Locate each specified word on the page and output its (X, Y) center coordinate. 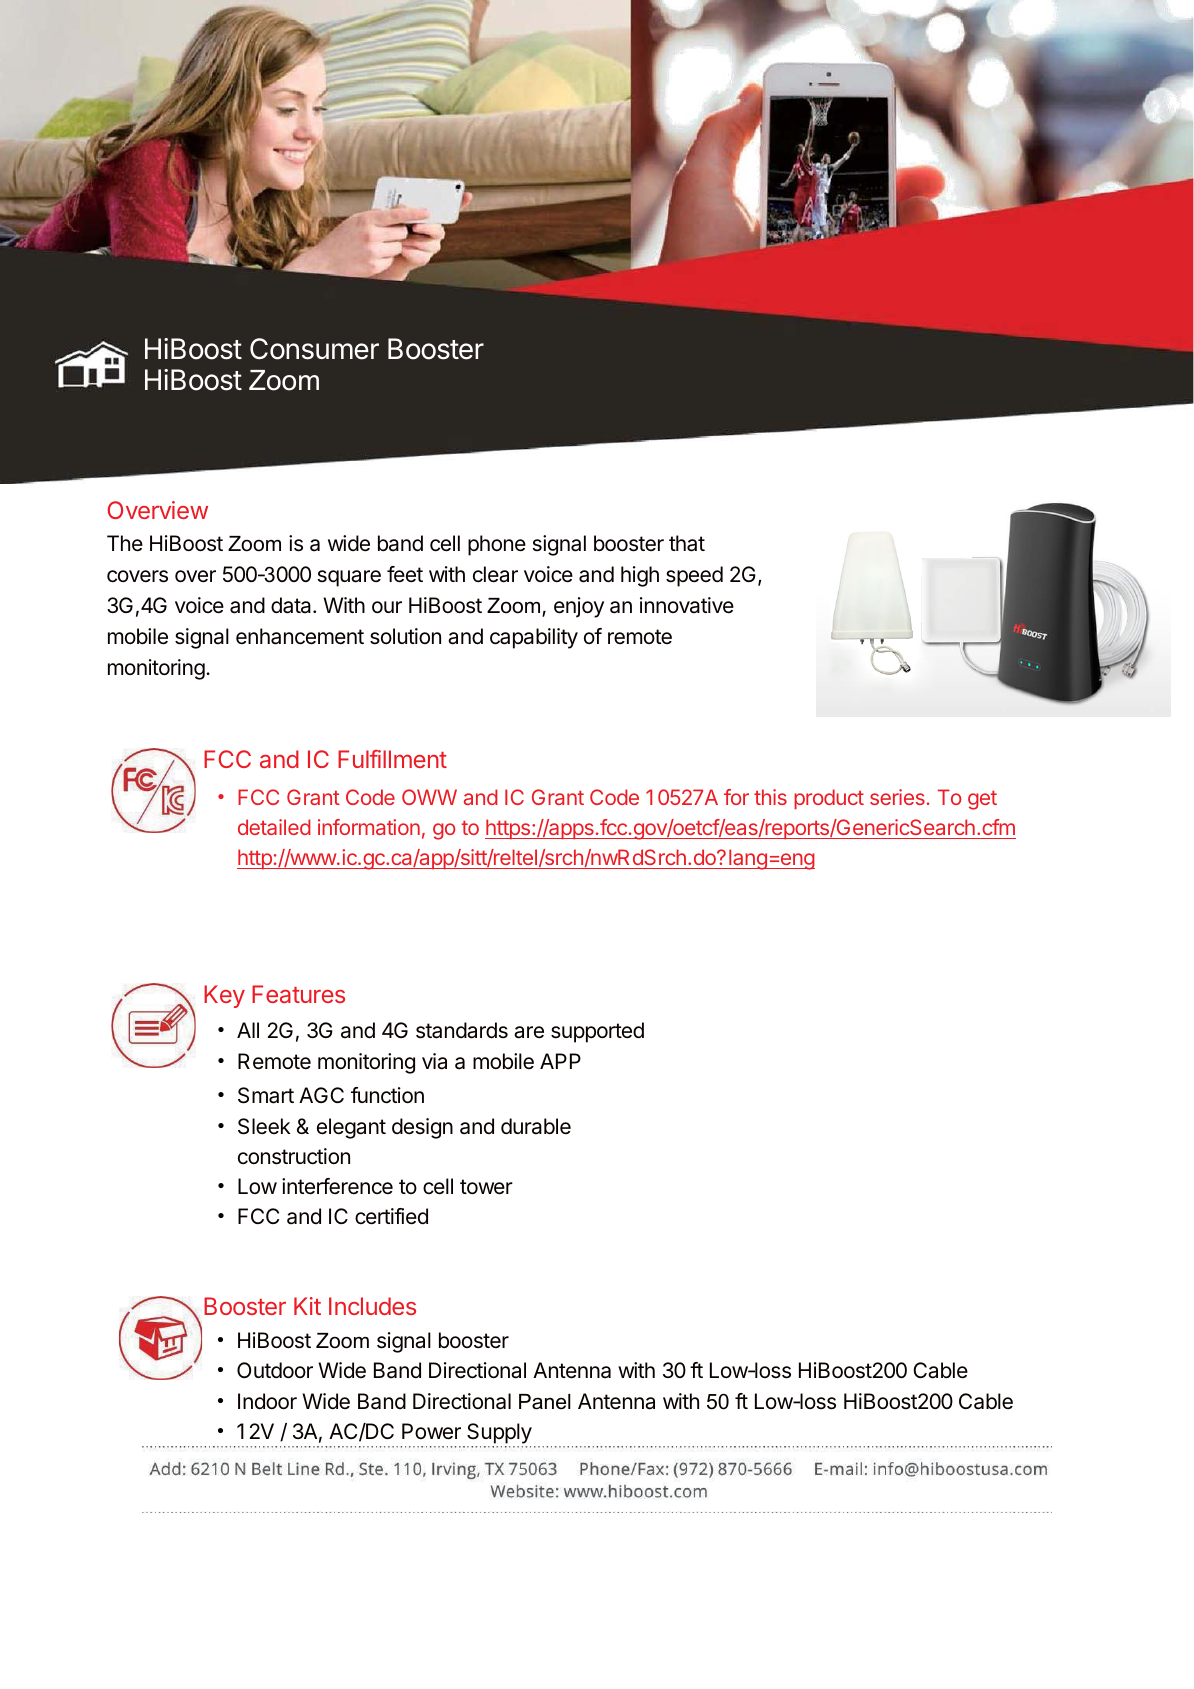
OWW (429, 797)
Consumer (314, 349)
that (687, 543)
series (897, 797)
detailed (274, 827)
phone (497, 545)
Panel (545, 1402)
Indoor (267, 1401)
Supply (499, 1433)
